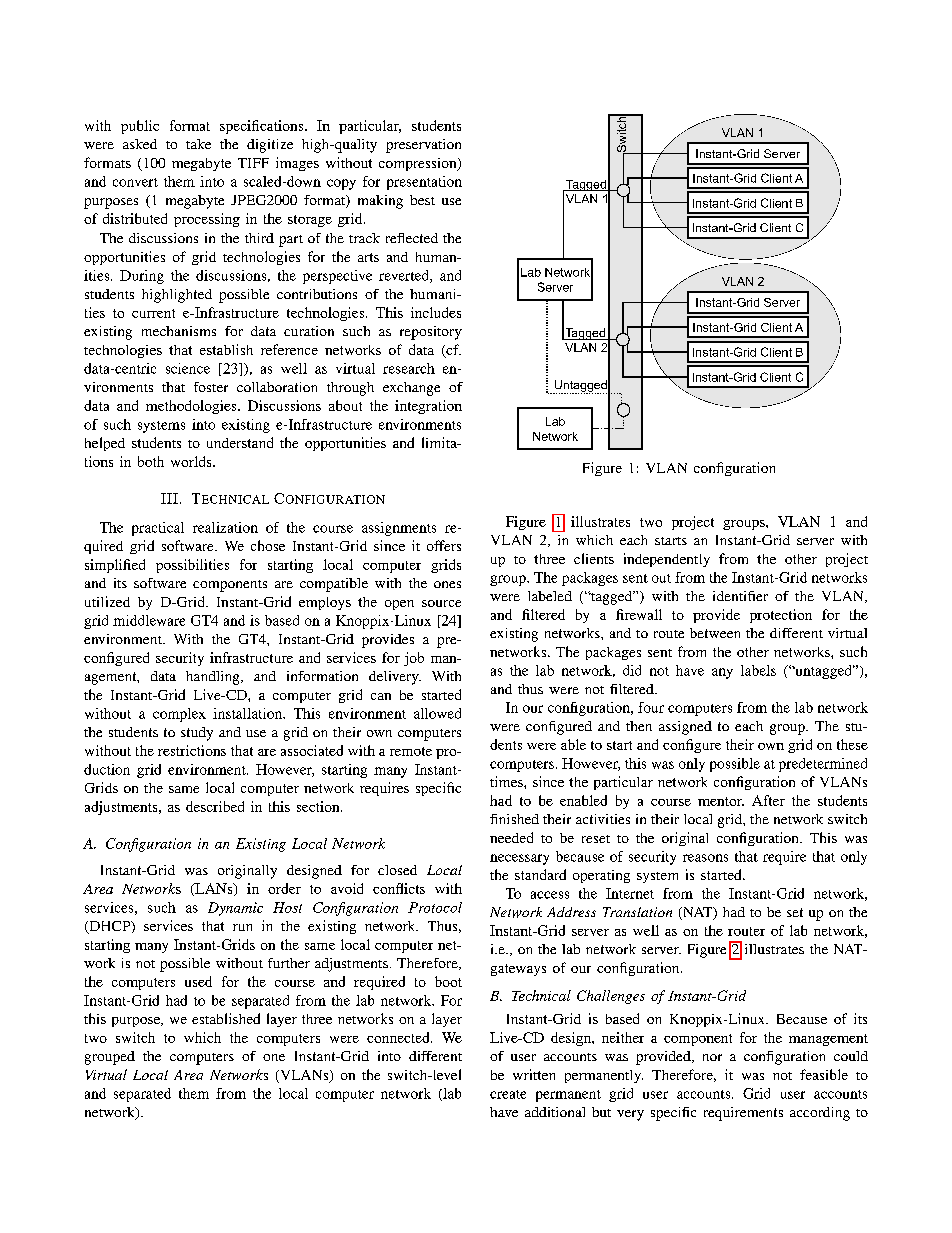 This image has width=952, height=1233. I want to click on times, so click(507, 781).
